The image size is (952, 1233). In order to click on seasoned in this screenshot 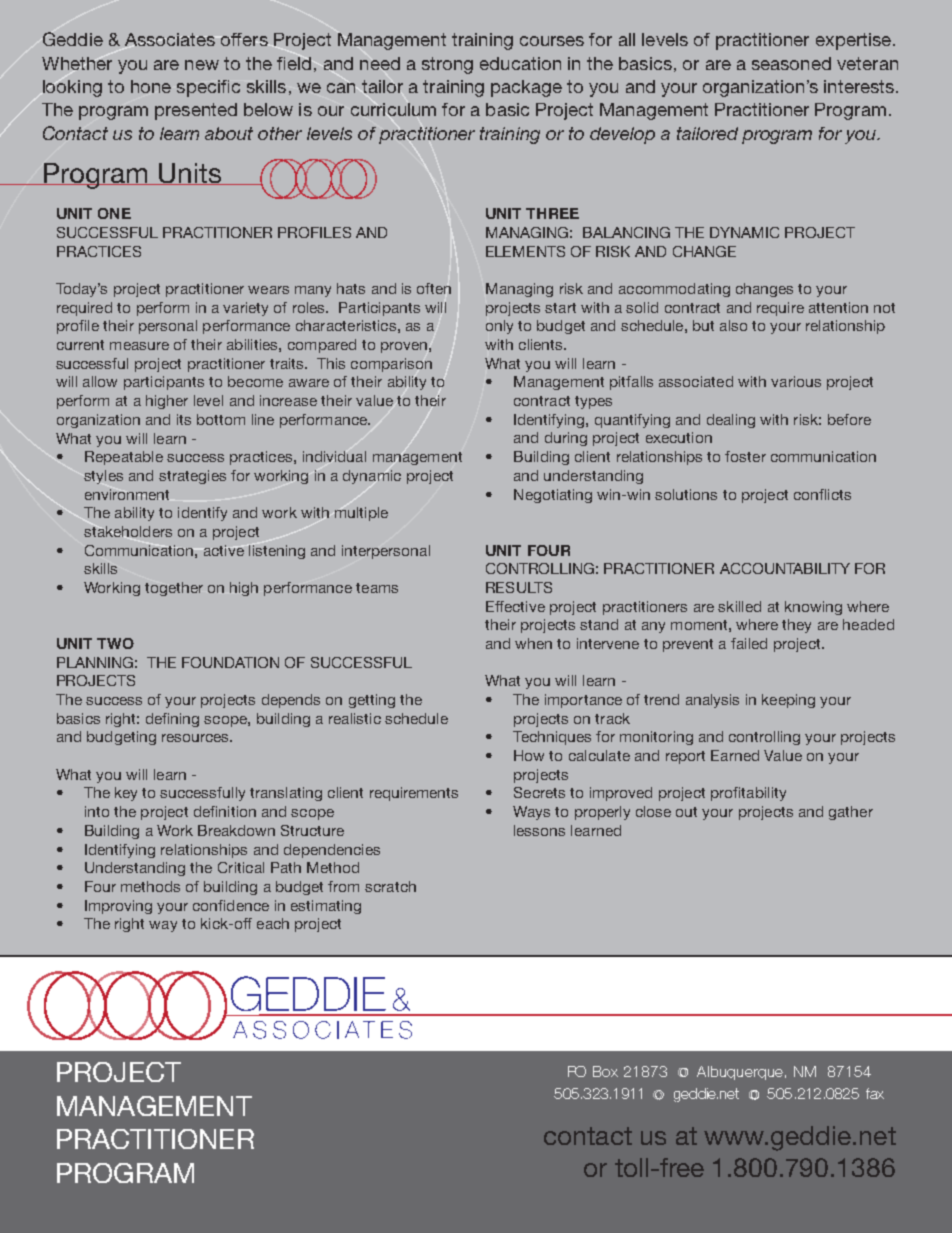, I will do `click(791, 63)`.
